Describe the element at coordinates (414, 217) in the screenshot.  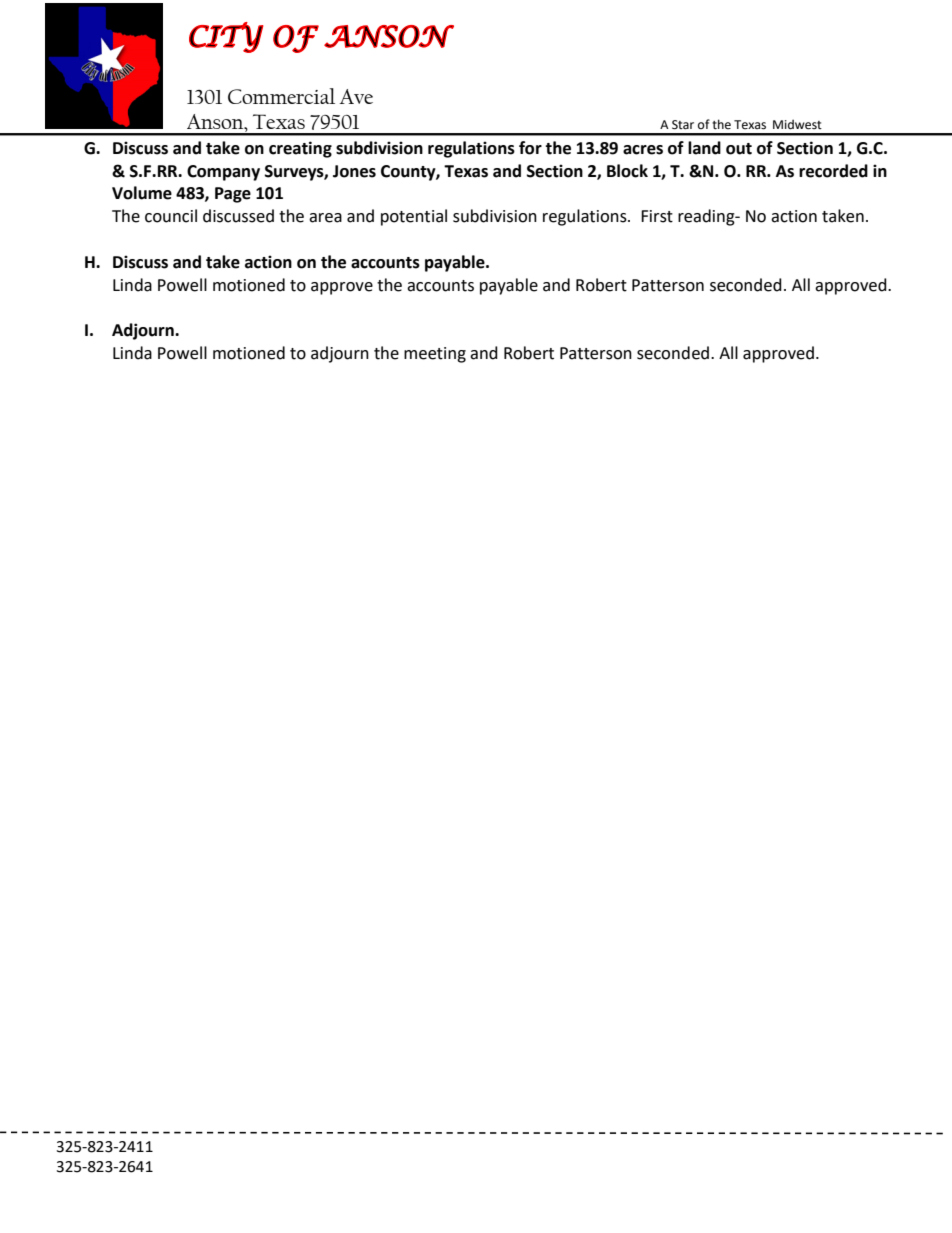
I see `potential` at that location.
